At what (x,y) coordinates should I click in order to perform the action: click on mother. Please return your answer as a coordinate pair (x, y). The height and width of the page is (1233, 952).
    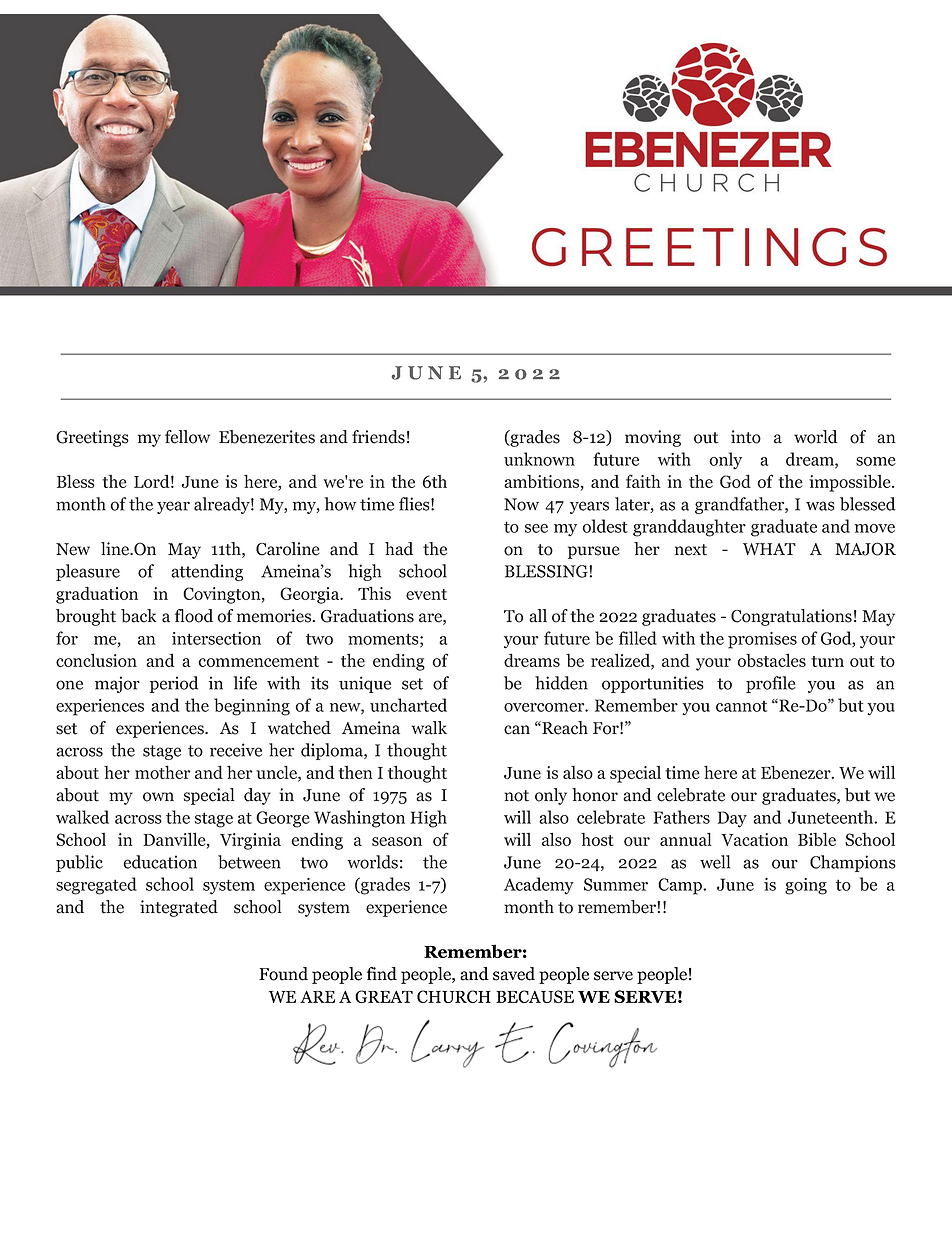
    Looking at the image, I should click on (162, 772).
